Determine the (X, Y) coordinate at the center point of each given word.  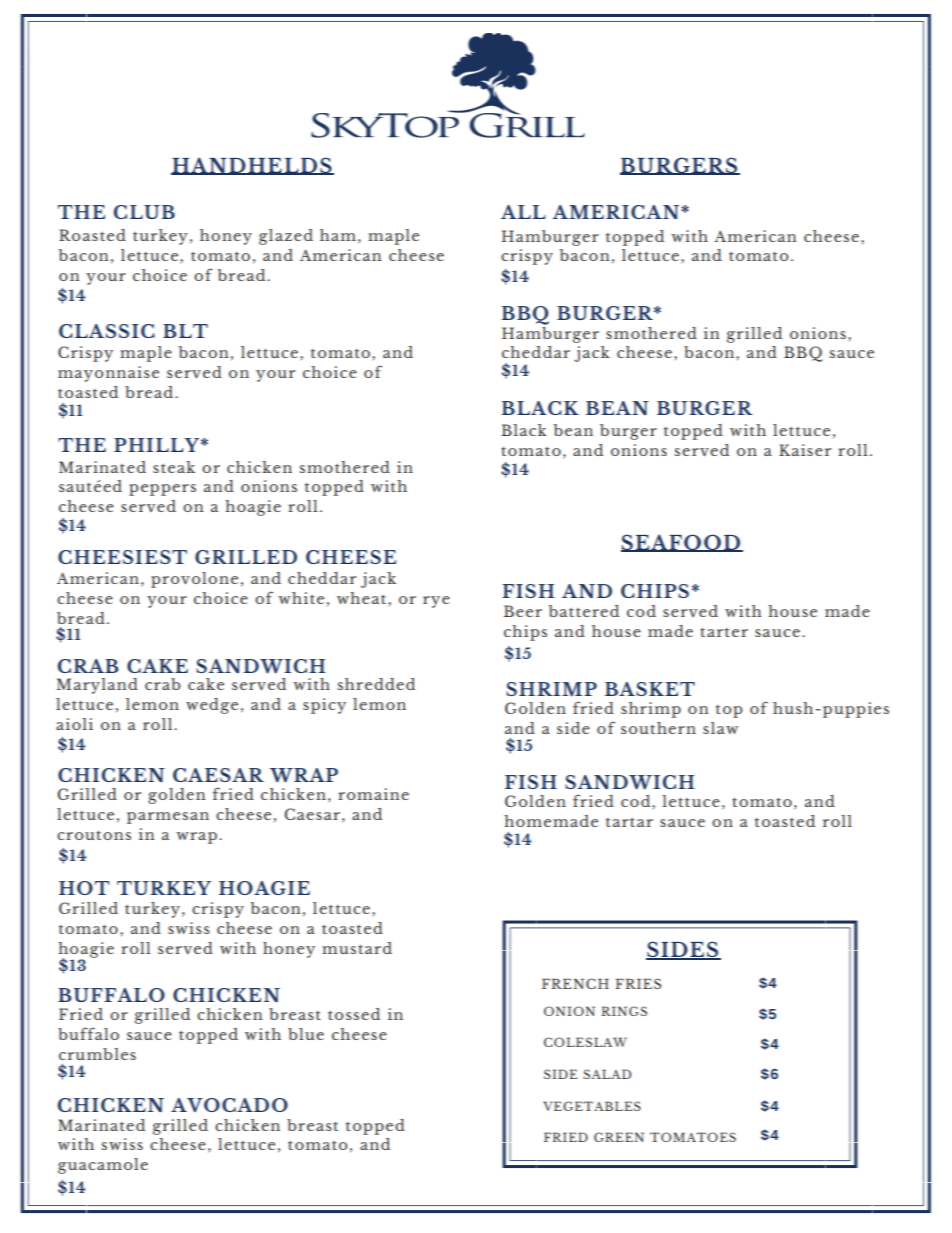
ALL (523, 212)
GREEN (619, 1137)
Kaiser (805, 450)
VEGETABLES (592, 1106)
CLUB (144, 212)
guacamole (103, 1166)
